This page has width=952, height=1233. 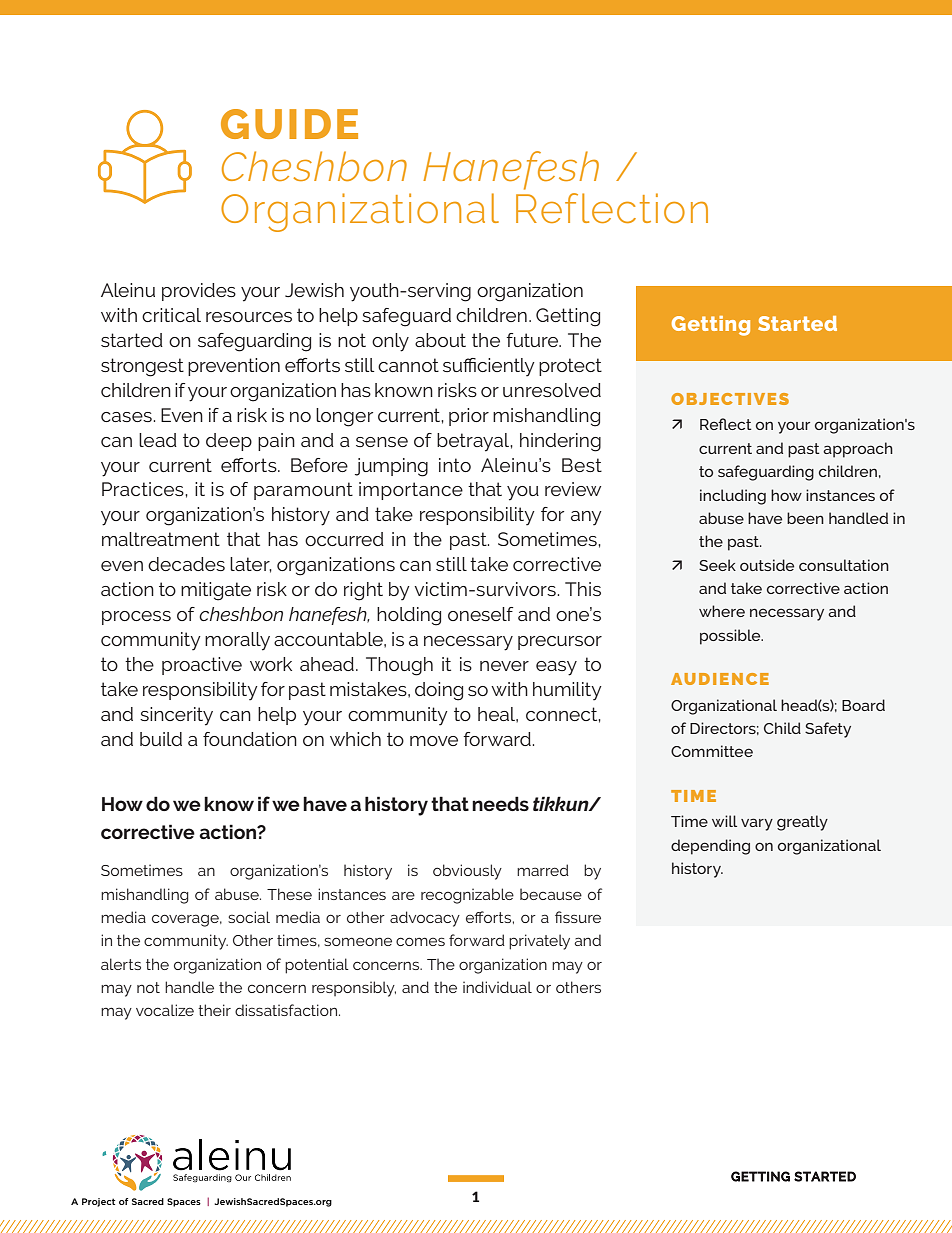 I want to click on GUIDE, so click(x=289, y=124).
